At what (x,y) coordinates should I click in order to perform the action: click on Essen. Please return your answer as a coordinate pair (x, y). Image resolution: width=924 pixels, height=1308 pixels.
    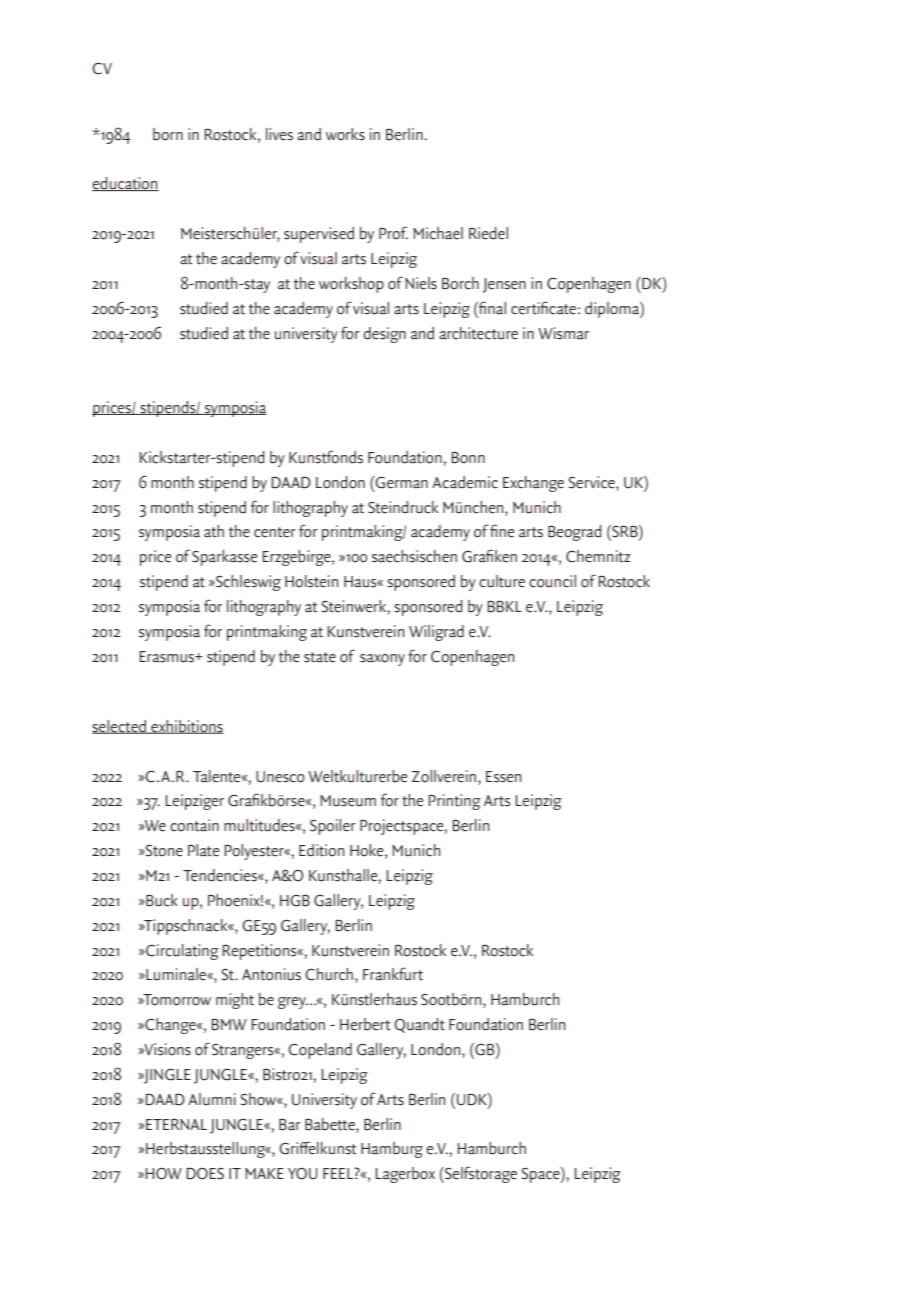
    Looking at the image, I should click on (503, 777).
